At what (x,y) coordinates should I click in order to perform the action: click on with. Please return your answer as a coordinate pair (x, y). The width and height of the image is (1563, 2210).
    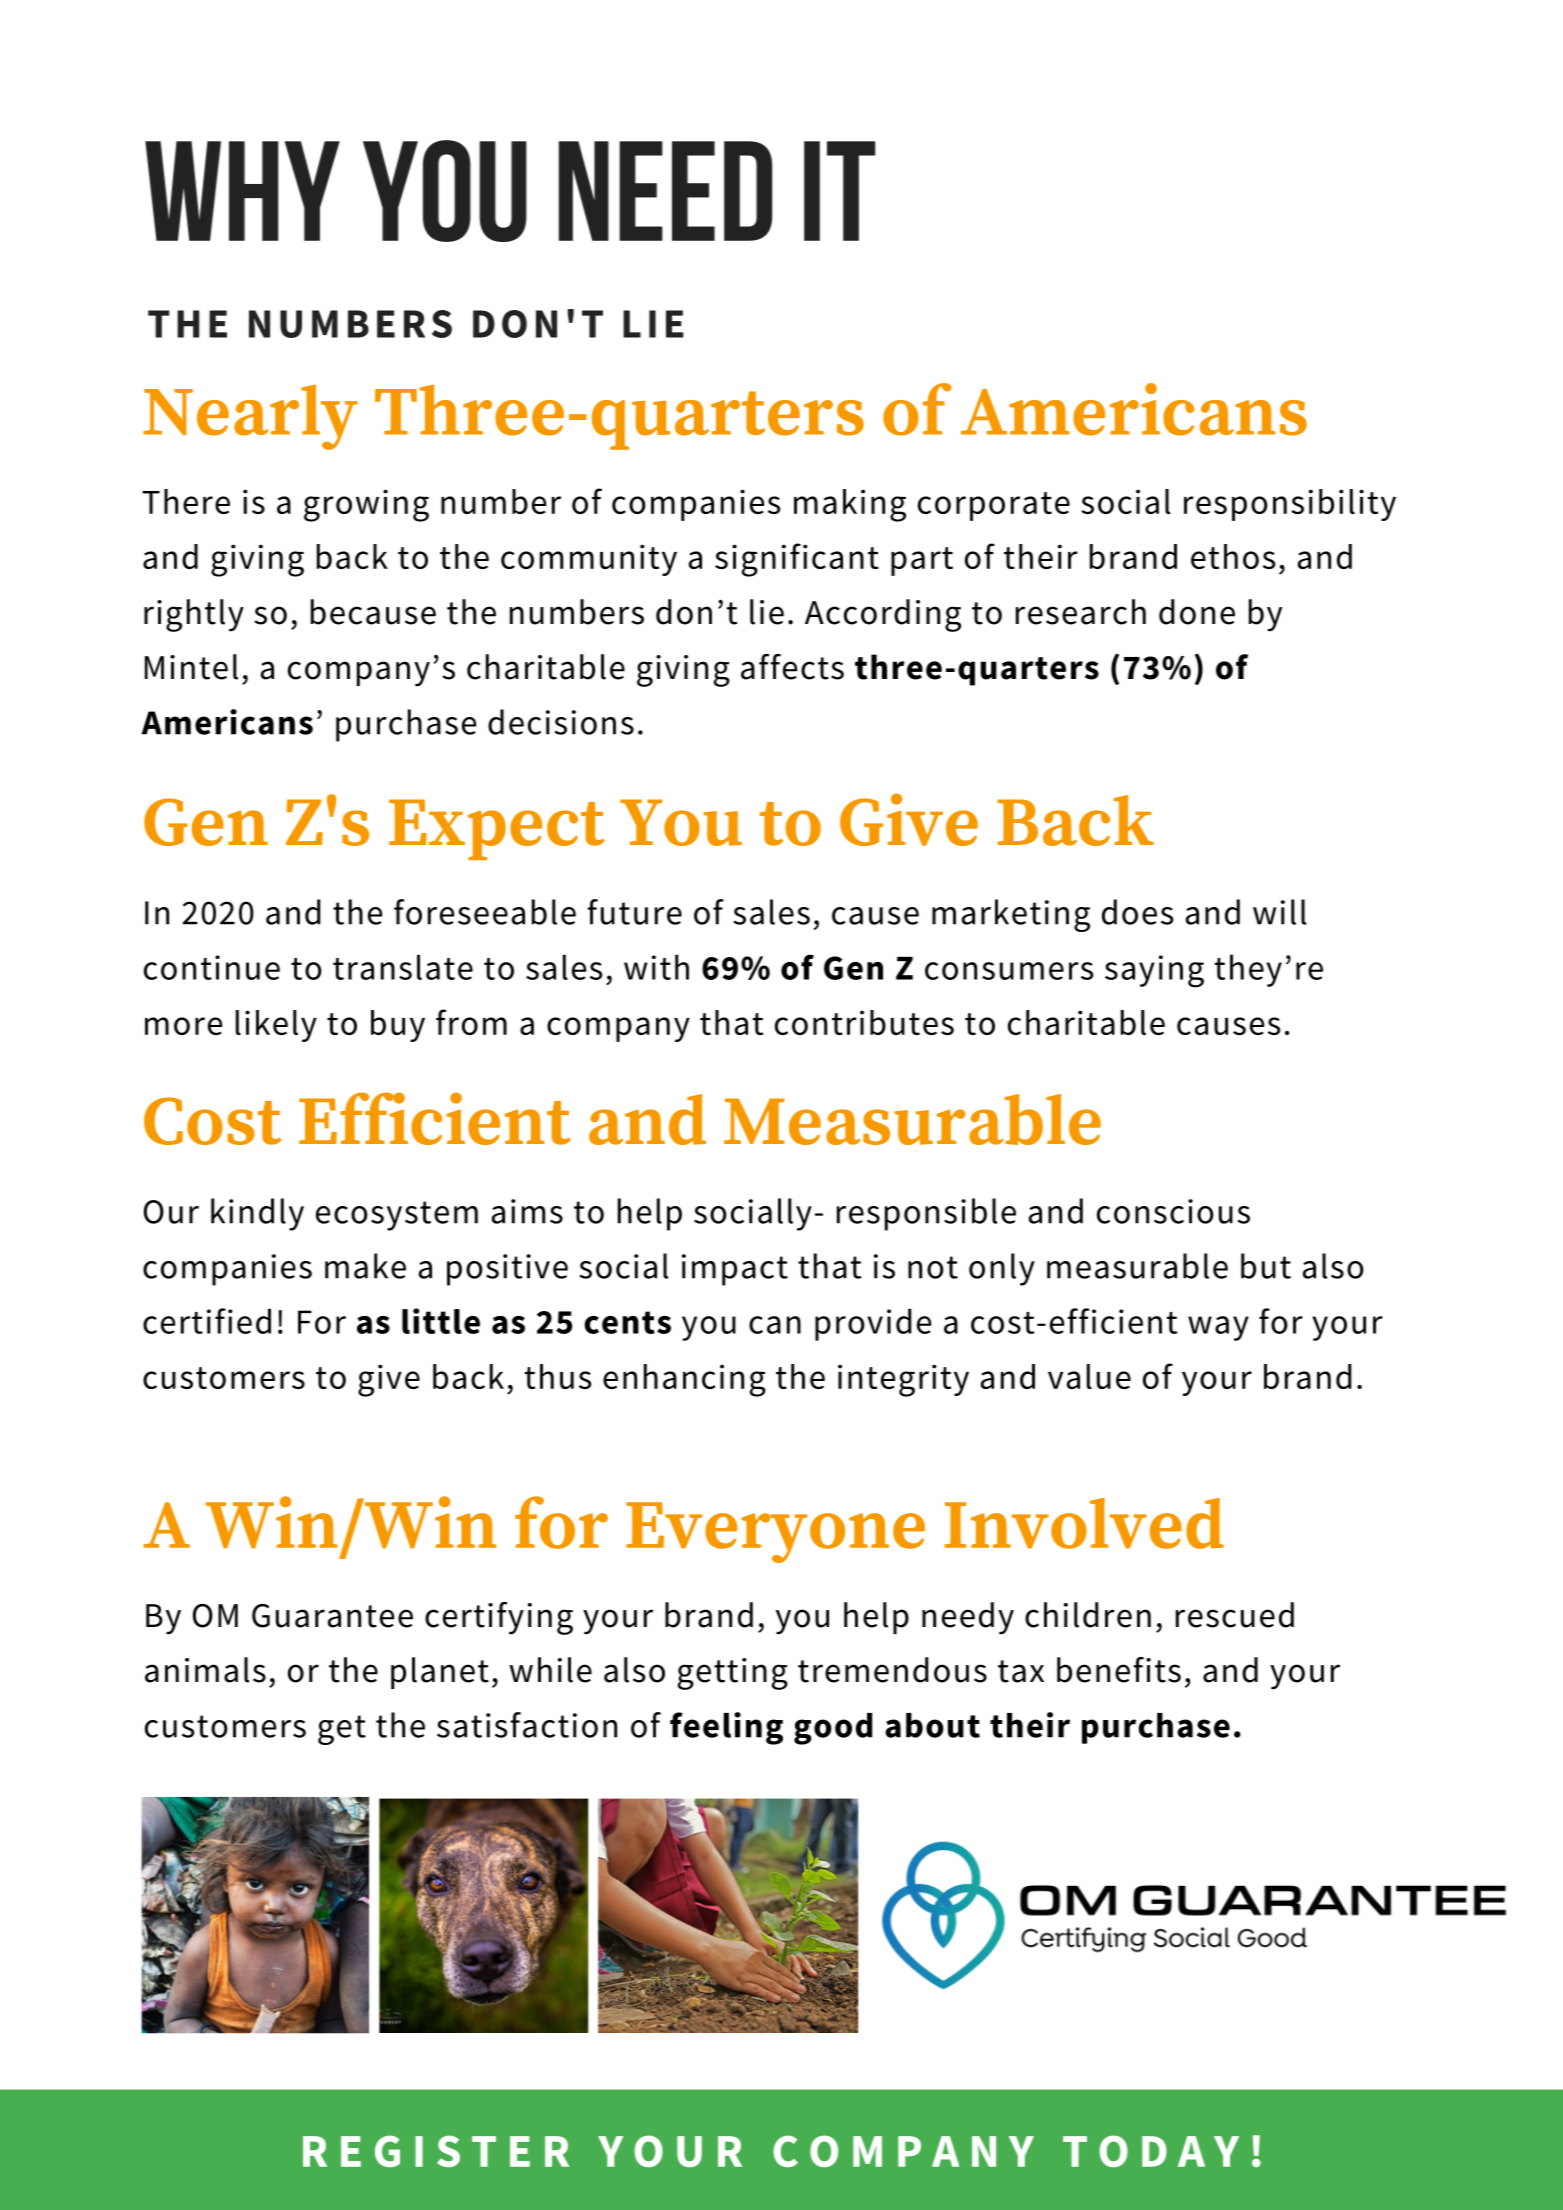
    Looking at the image, I should click on (656, 967).
